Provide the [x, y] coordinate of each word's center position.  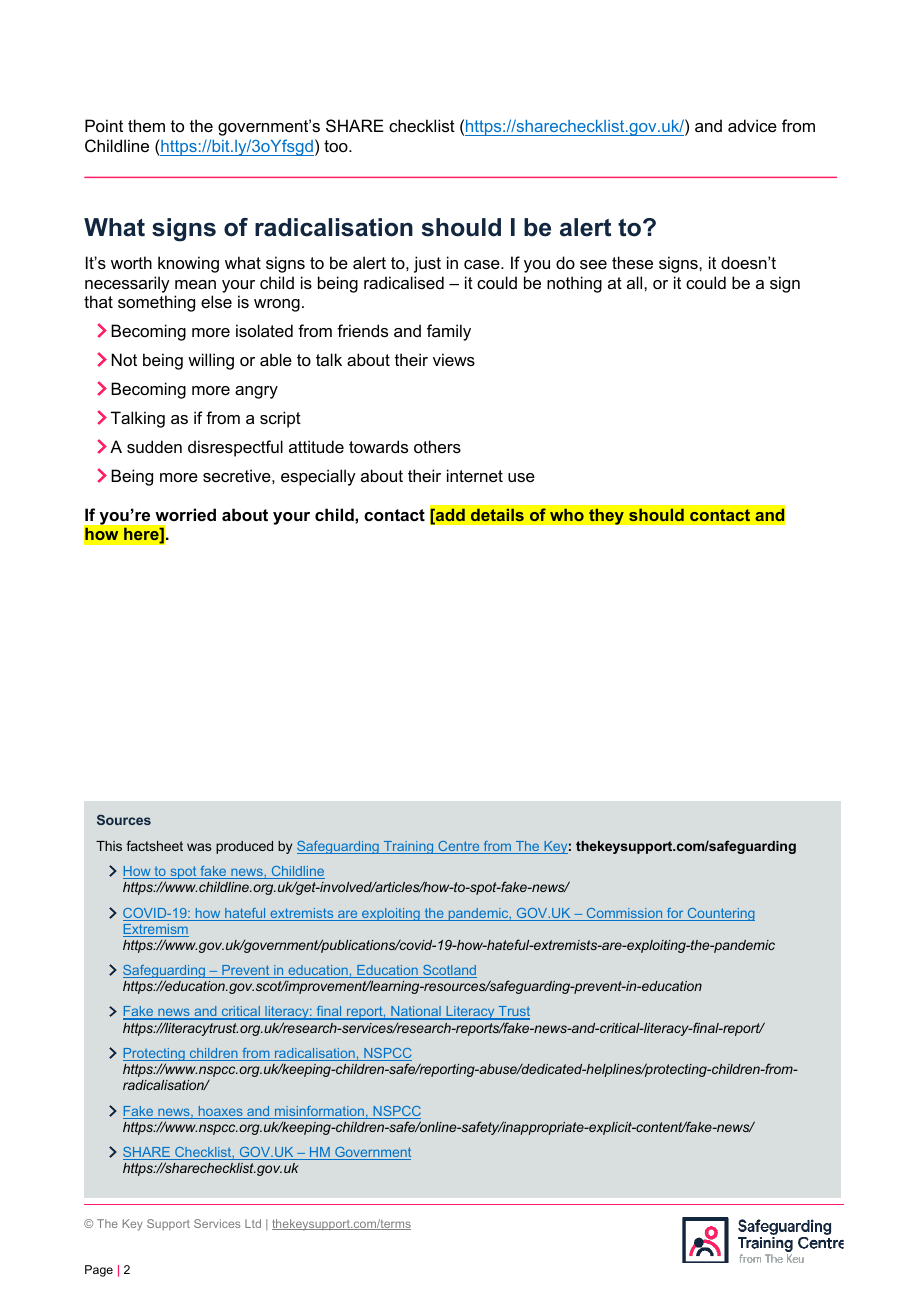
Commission [624, 914]
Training [408, 847]
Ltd [253, 1223]
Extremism [156, 930]
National [416, 1013]
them [146, 125]
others [437, 446]
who [567, 515]
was [199, 847]
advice [752, 125]
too [337, 146]
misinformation [319, 1112]
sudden [154, 446]
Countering [720, 914]
